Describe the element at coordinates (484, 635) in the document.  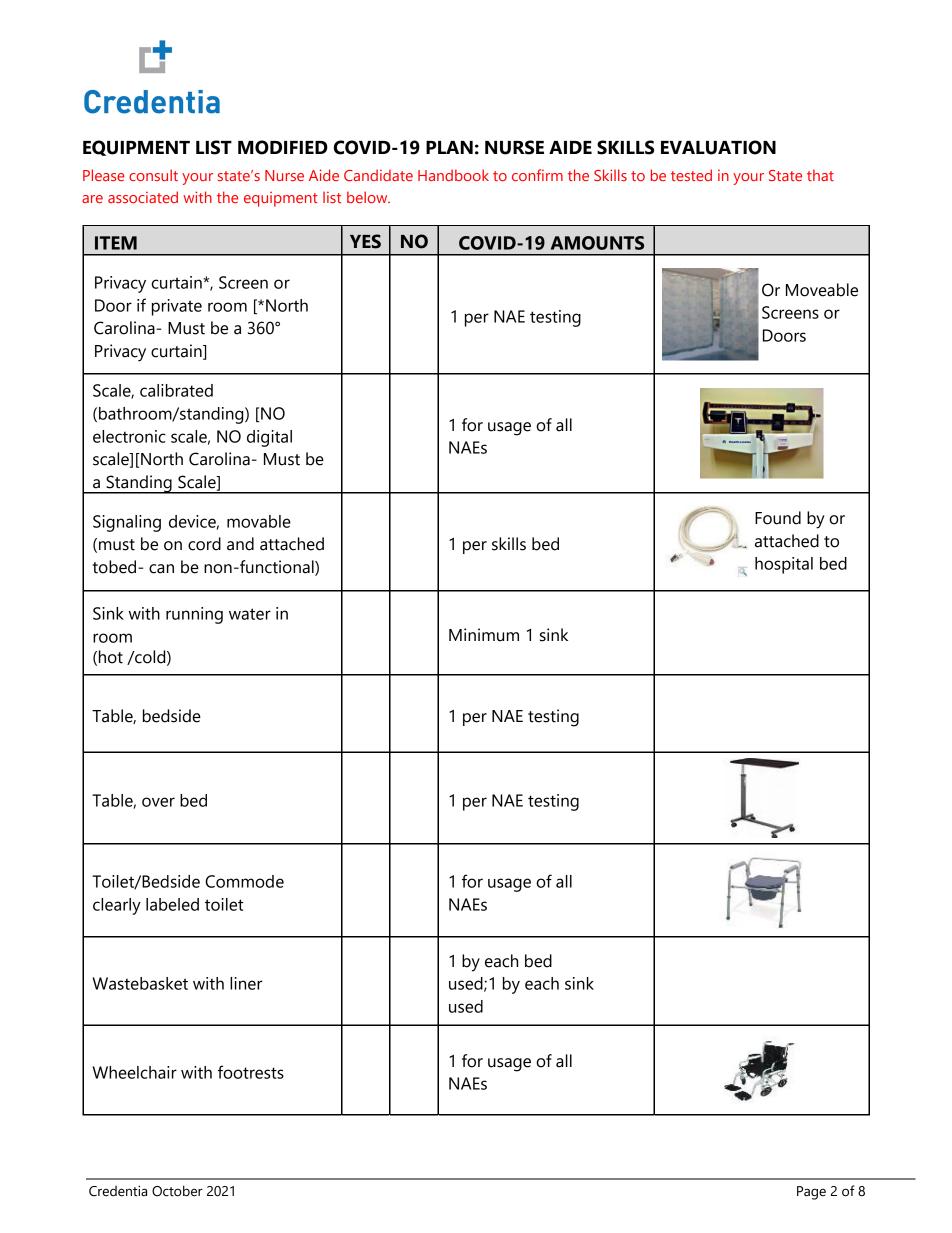
I see `Minimum` at that location.
